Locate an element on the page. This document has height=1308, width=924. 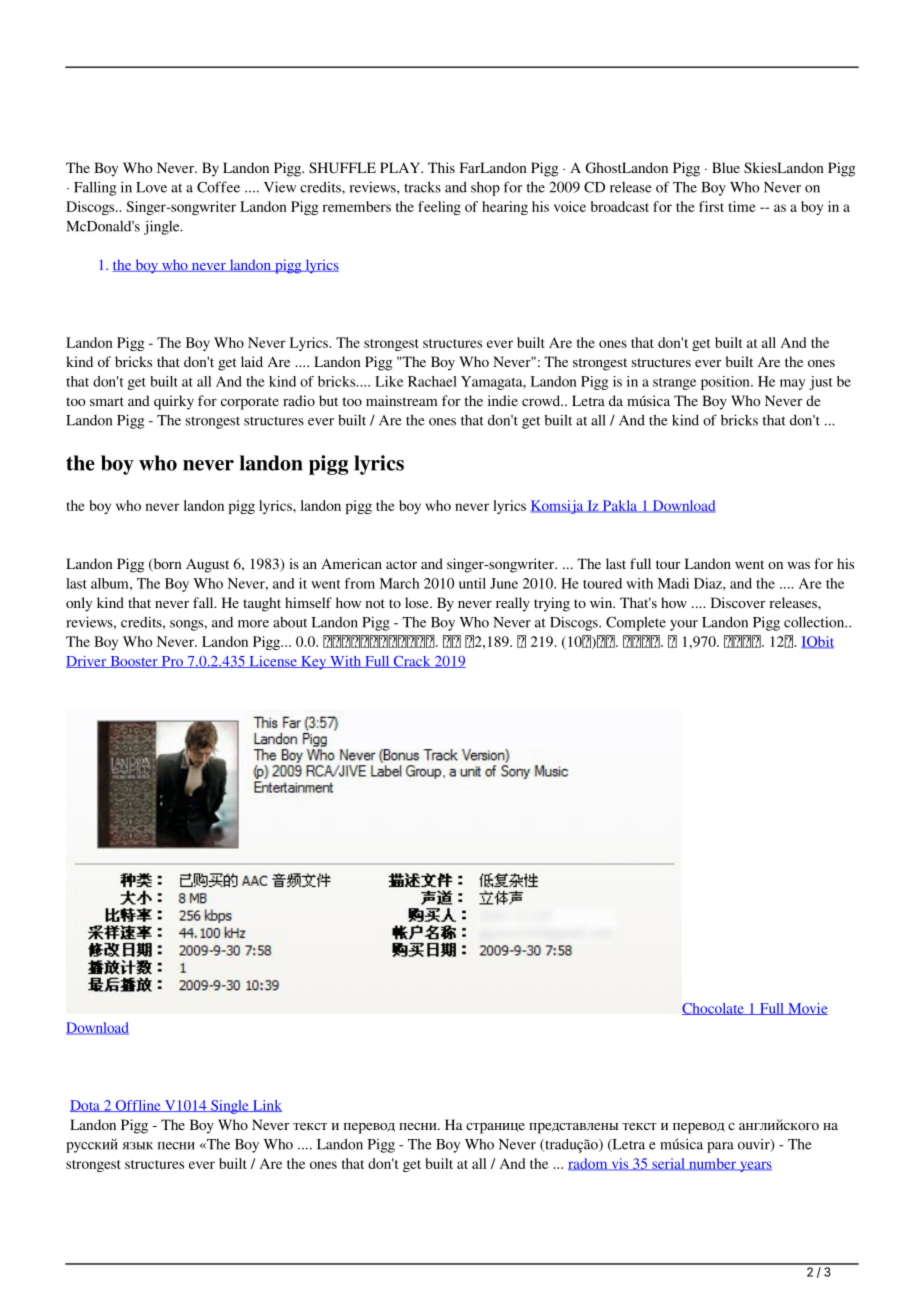
position is located at coordinates (726, 383).
